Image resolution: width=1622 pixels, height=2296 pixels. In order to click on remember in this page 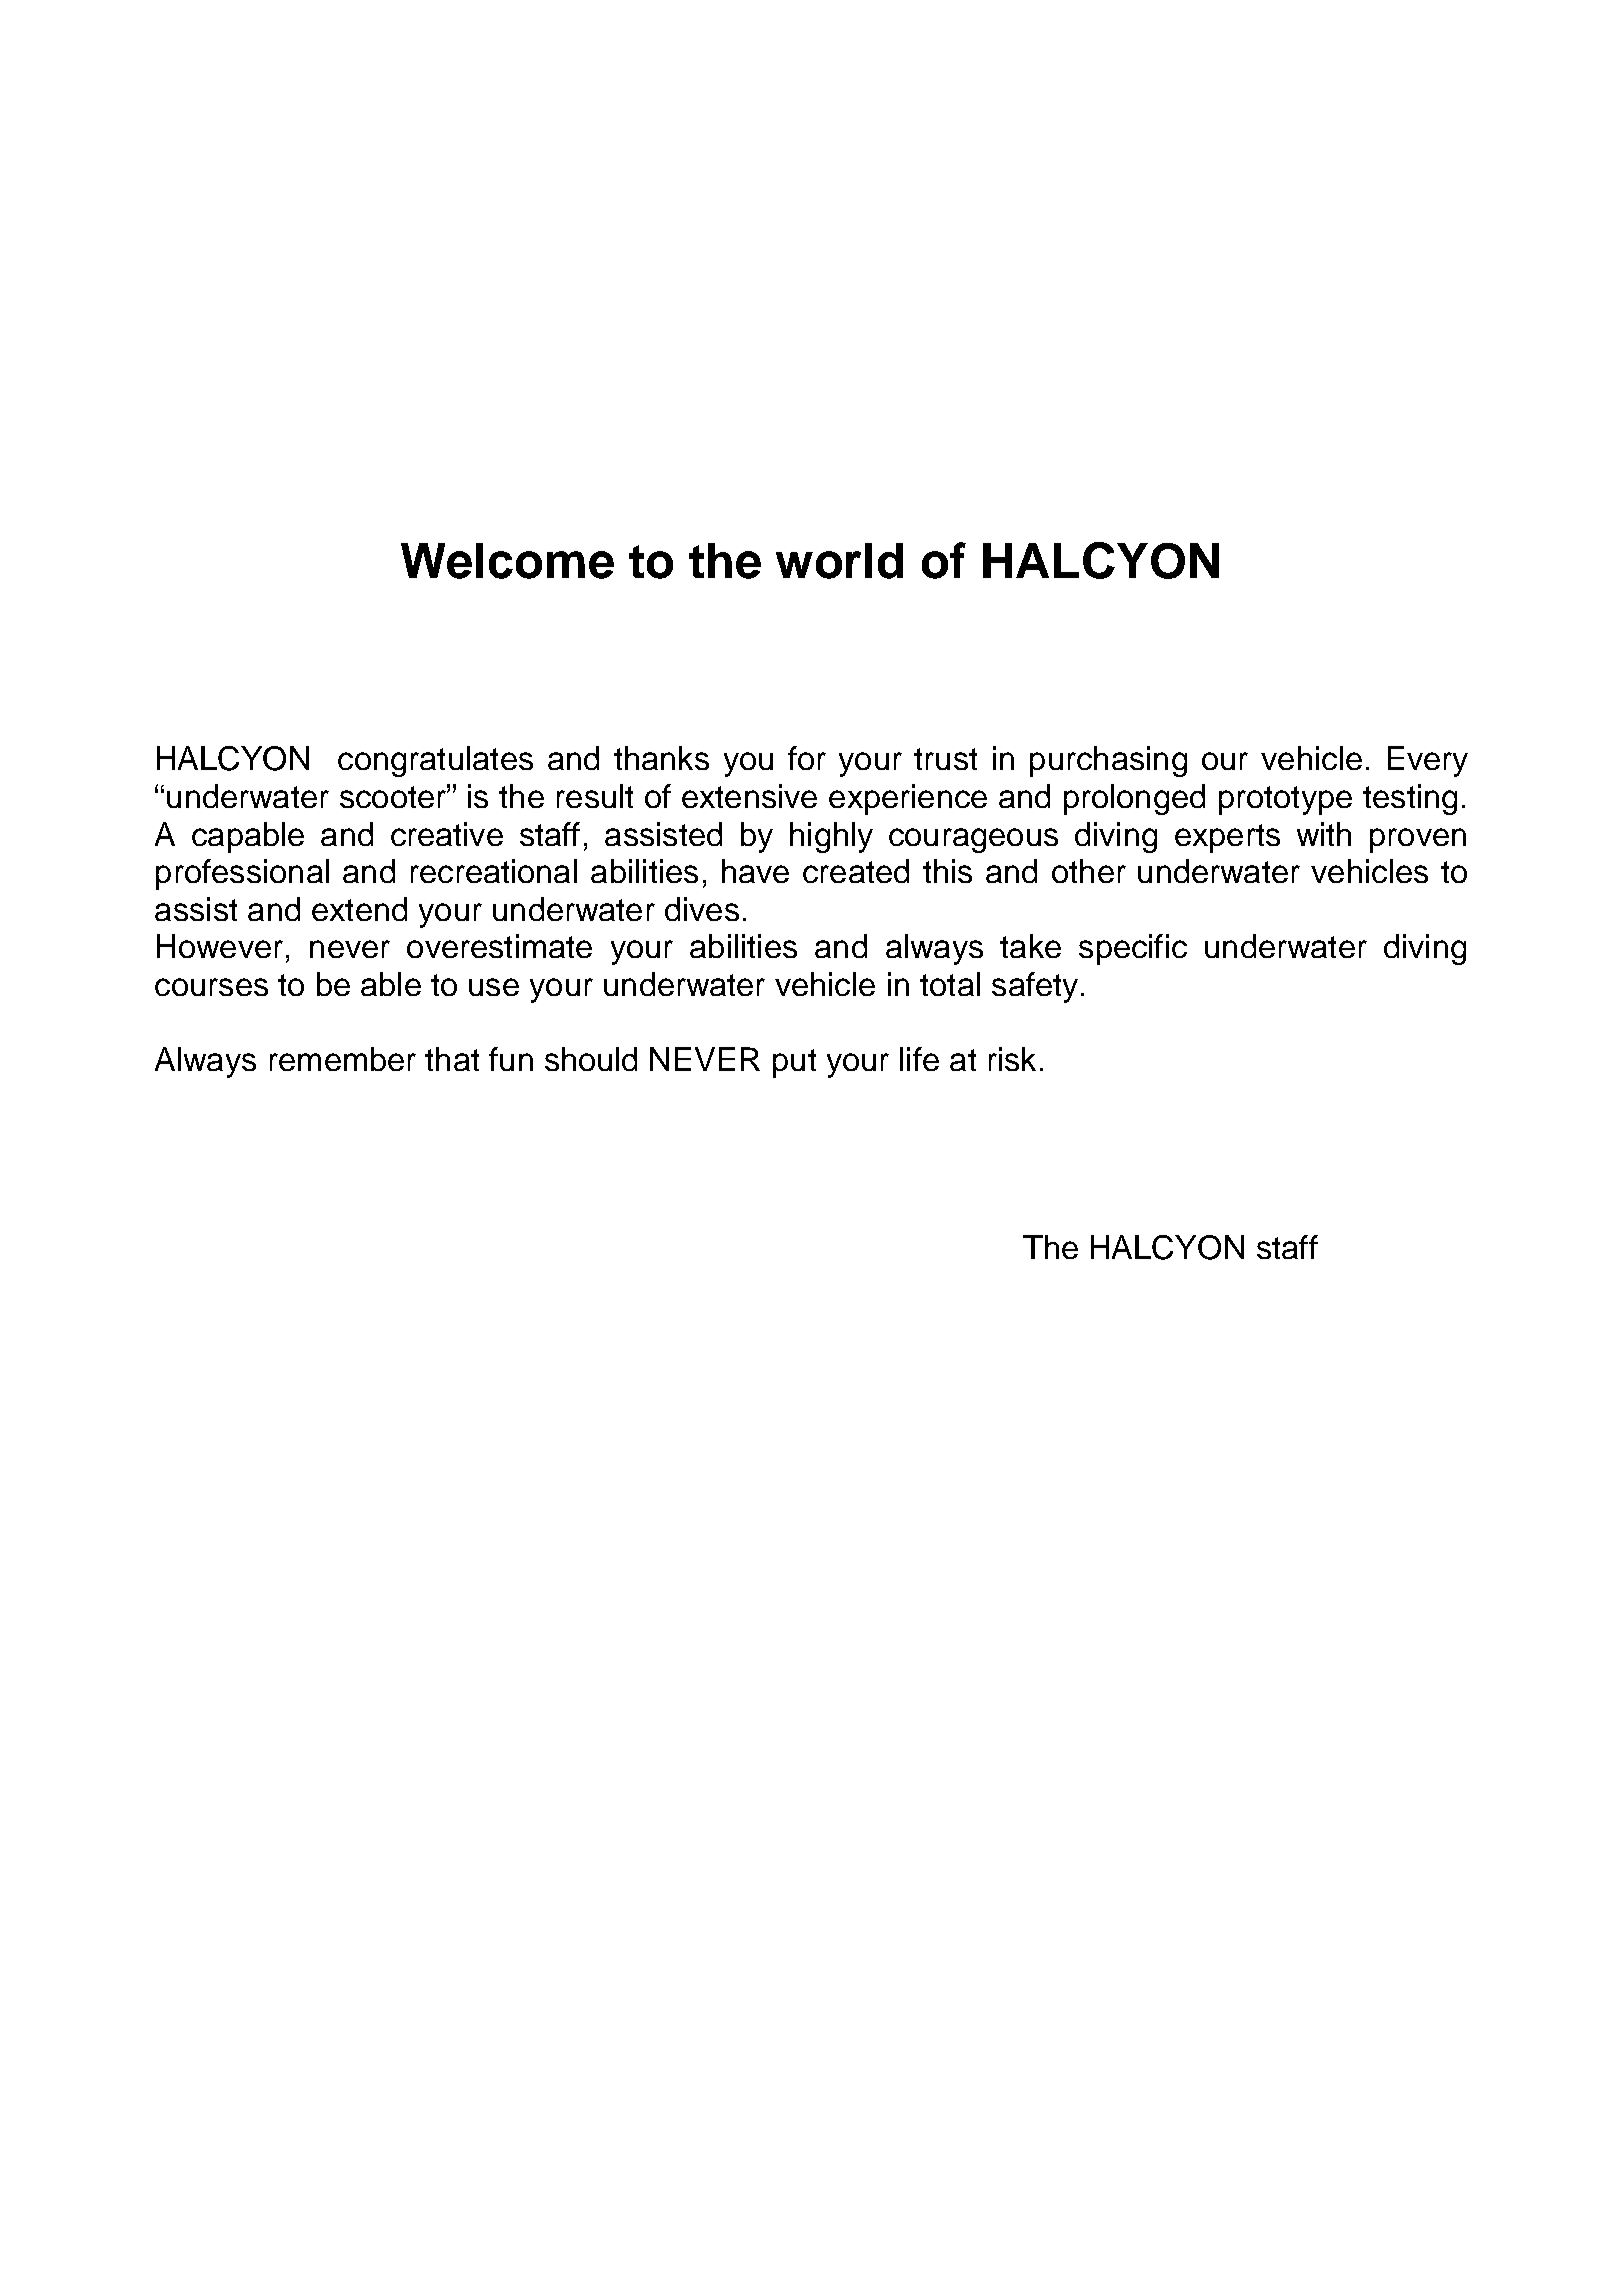, I will do `click(343, 1059)`.
